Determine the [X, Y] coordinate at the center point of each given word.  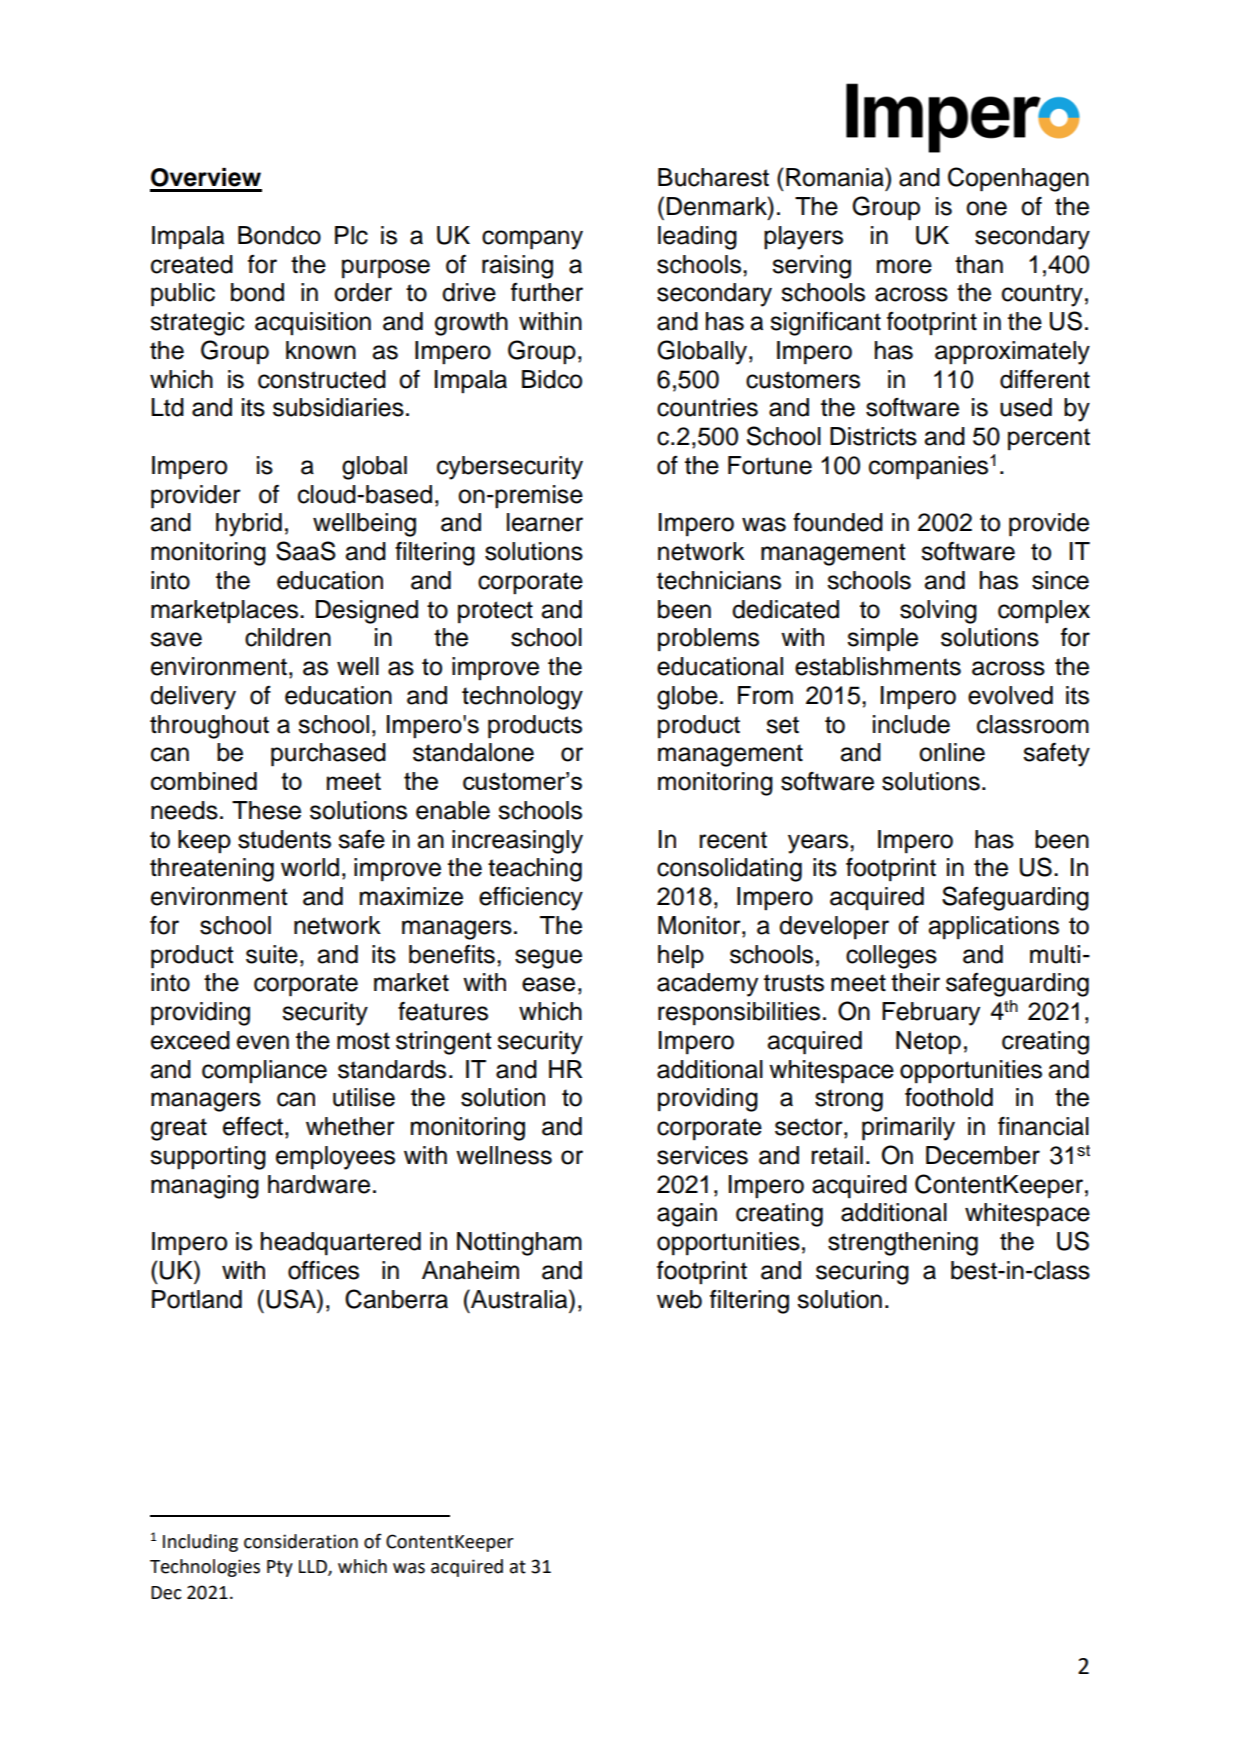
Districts [873, 436]
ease [548, 984]
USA [292, 1299]
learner [545, 522]
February [931, 1014]
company [532, 240]
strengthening [903, 1244]
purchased [328, 755]
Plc [351, 235]
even [263, 1042]
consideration [301, 1541]
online [952, 752]
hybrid [249, 525]
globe [687, 698]
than [979, 264]
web [679, 1299]
